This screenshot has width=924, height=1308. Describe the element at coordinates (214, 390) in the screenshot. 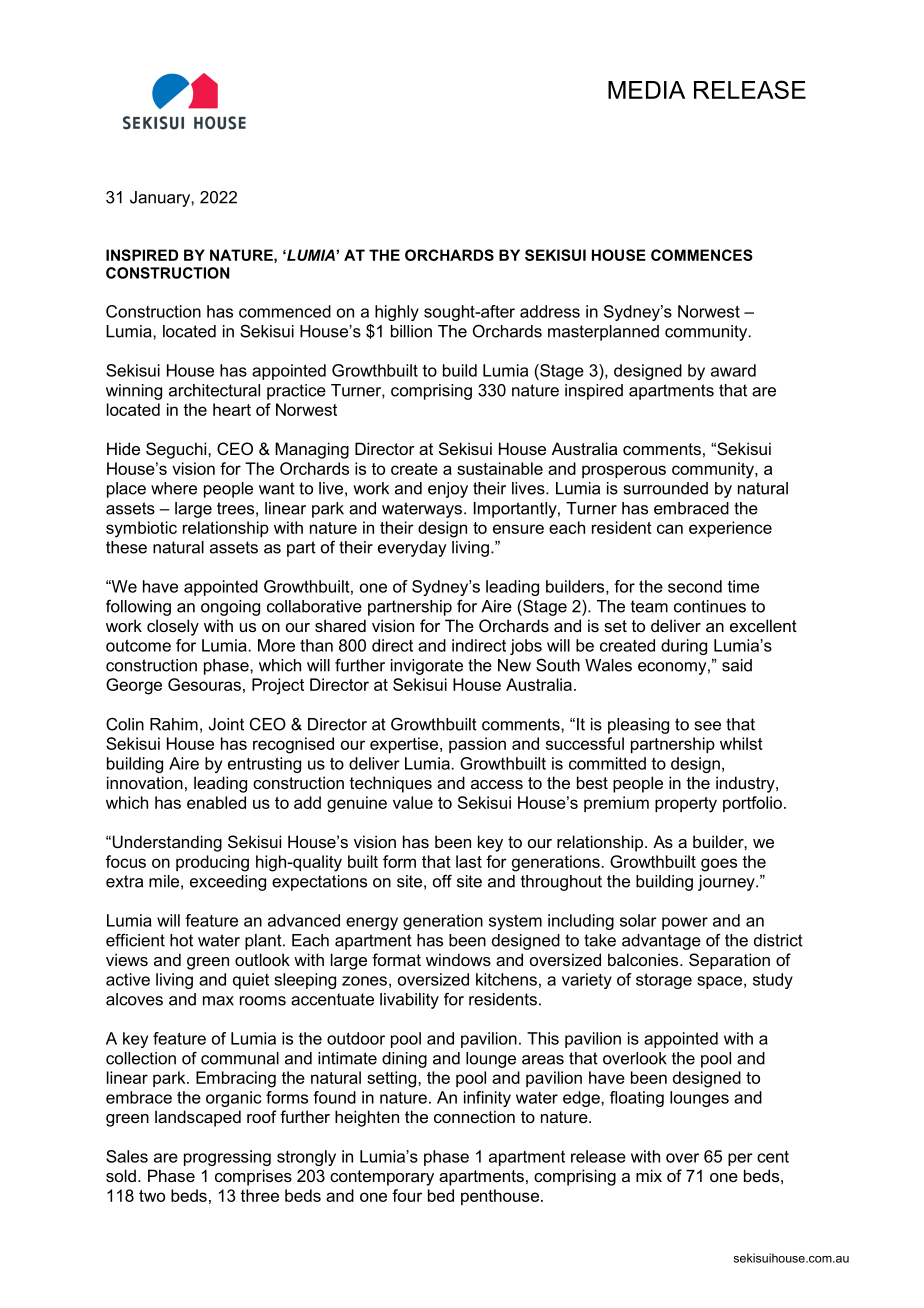

I see `architectural` at that location.
